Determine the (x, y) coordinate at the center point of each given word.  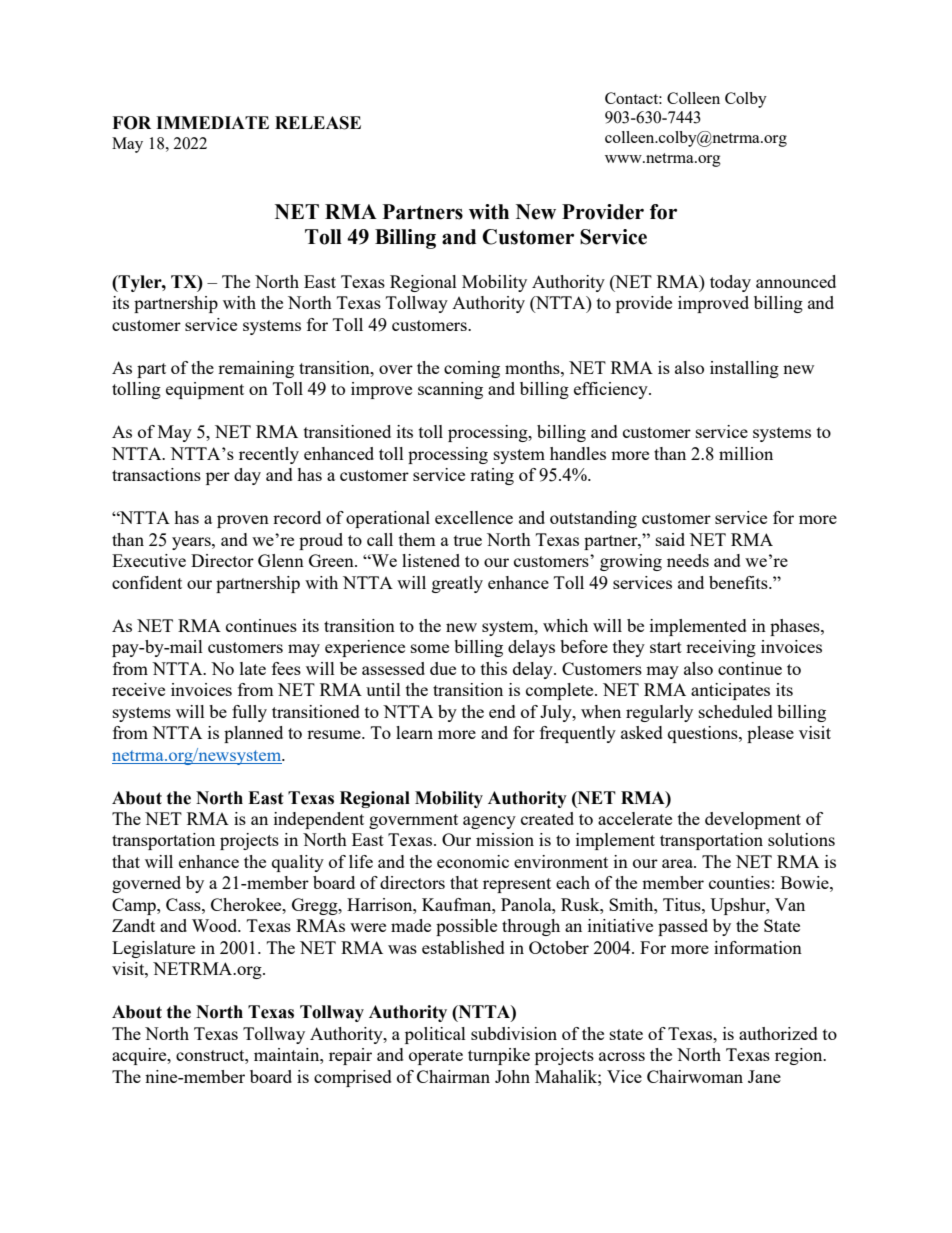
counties (739, 882)
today (730, 283)
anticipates (730, 691)
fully (249, 713)
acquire (140, 1056)
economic (473, 861)
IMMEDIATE (212, 122)
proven (243, 521)
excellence (474, 517)
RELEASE (318, 123)
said (670, 539)
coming (472, 369)
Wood (216, 925)
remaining (256, 369)
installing (744, 369)
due (443, 668)
